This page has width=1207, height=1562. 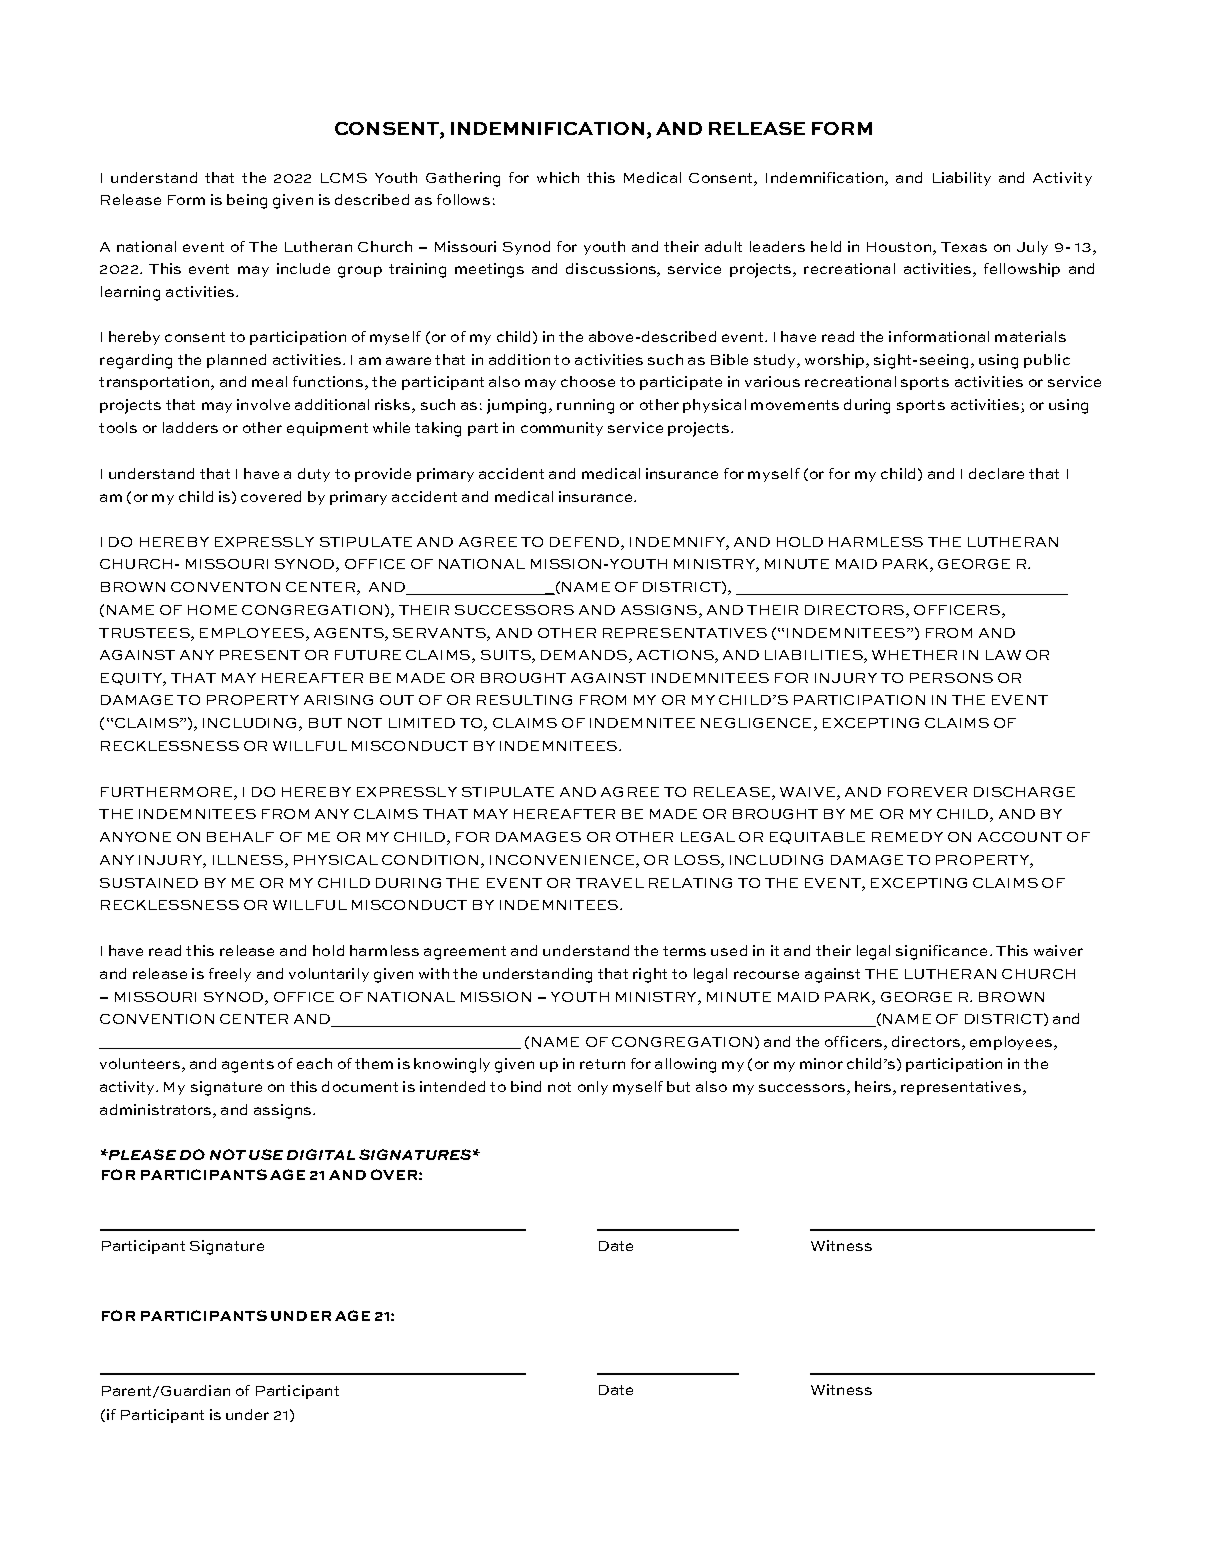 I want to click on freely, so click(x=230, y=975).
